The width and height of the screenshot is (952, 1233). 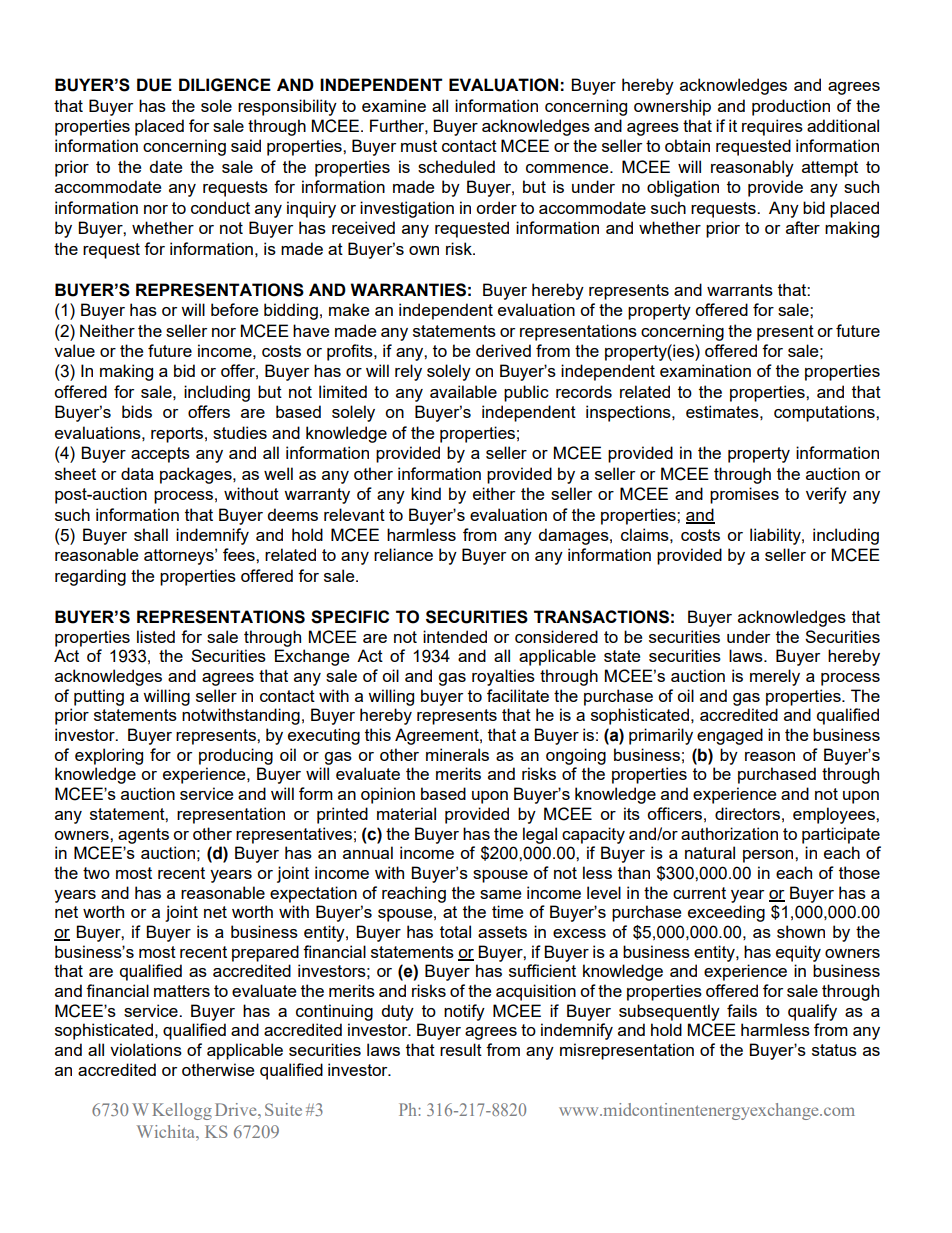 What do you see at coordinates (143, 836) in the screenshot?
I see `agents` at bounding box center [143, 836].
